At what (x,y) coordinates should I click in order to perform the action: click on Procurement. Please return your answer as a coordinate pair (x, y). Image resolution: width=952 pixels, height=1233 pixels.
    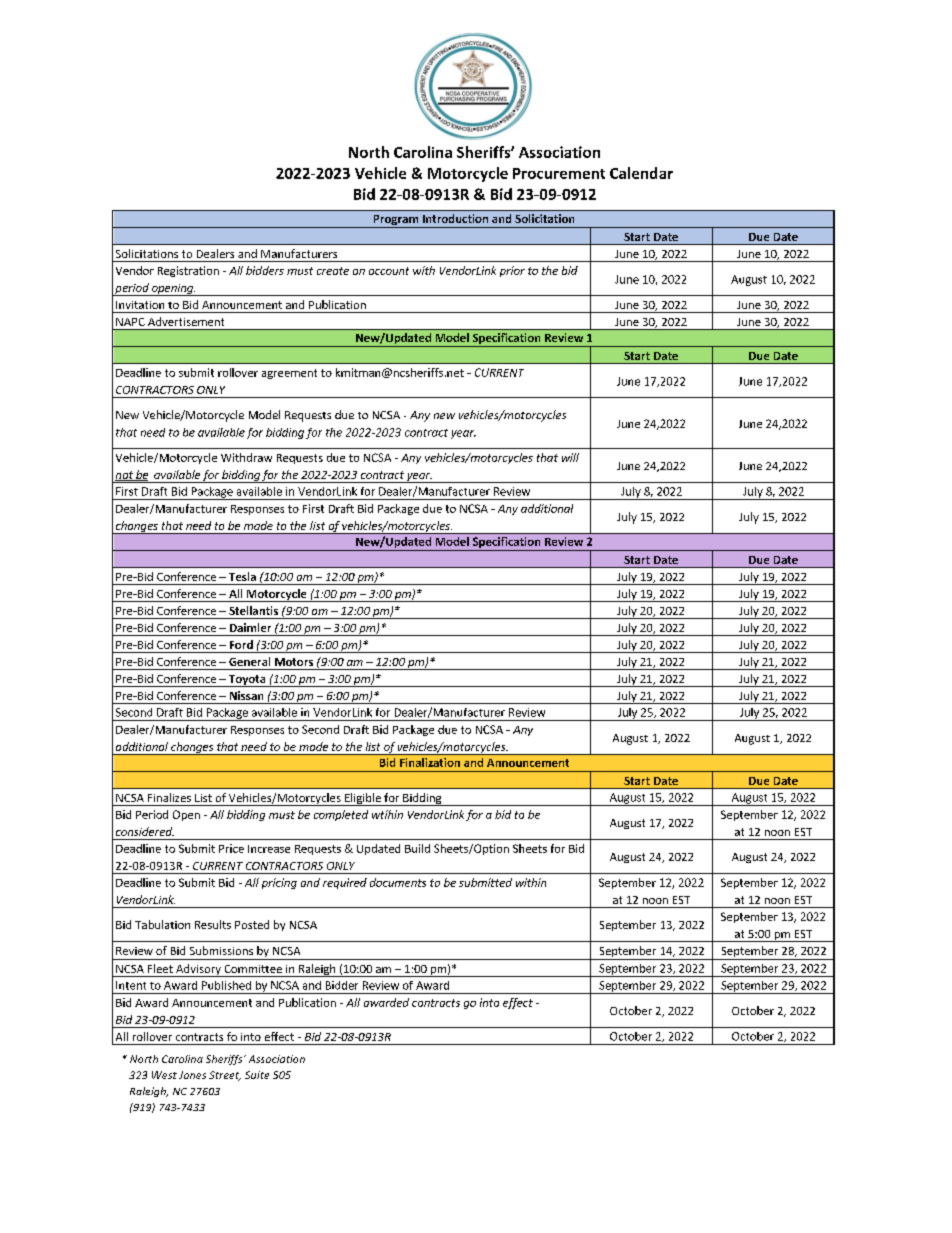
    Looking at the image, I should click on (559, 173).
